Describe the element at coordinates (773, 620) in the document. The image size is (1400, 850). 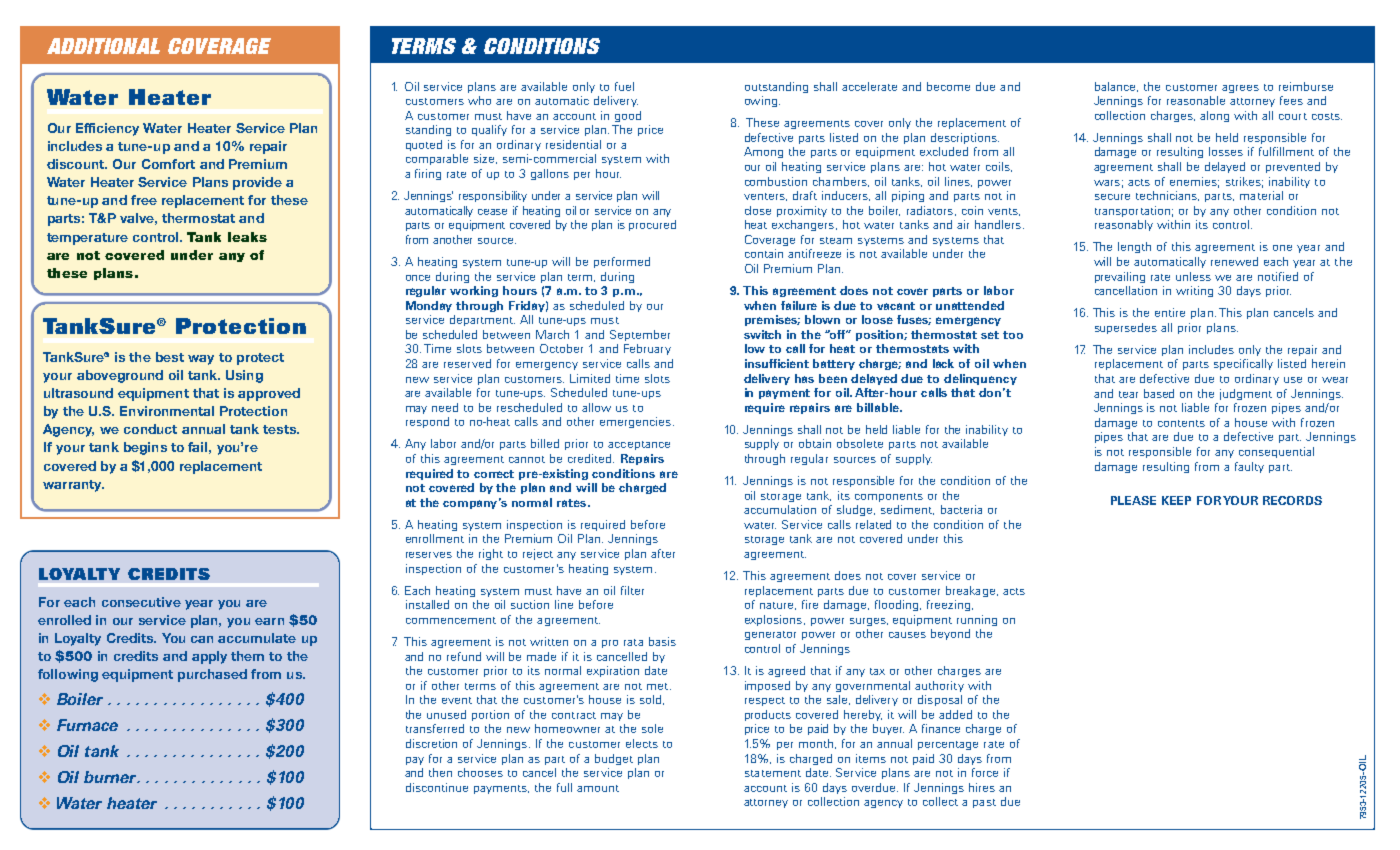
I see `explosions` at that location.
